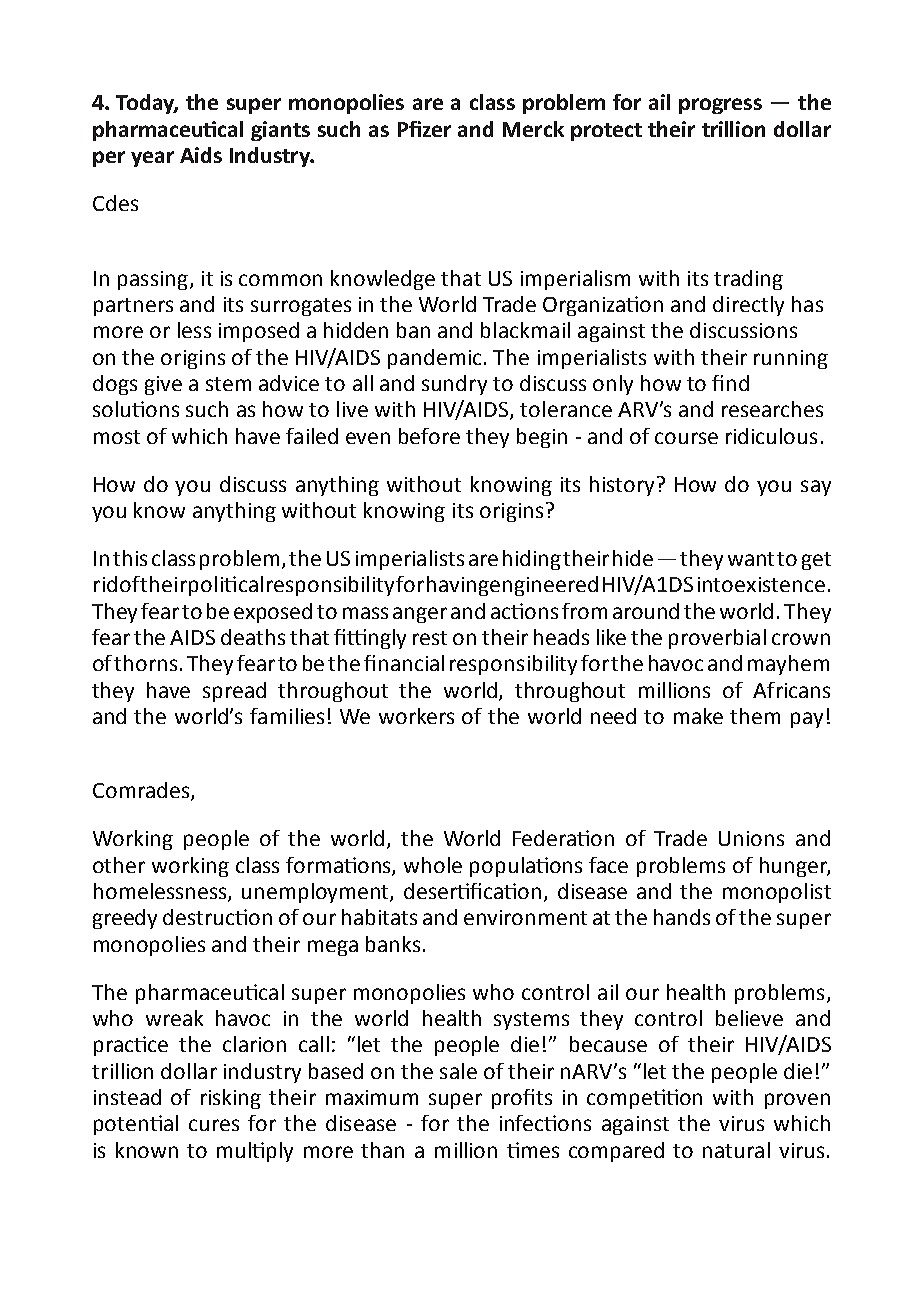 The height and width of the document is (1295, 924). I want to click on profits, so click(522, 1099).
